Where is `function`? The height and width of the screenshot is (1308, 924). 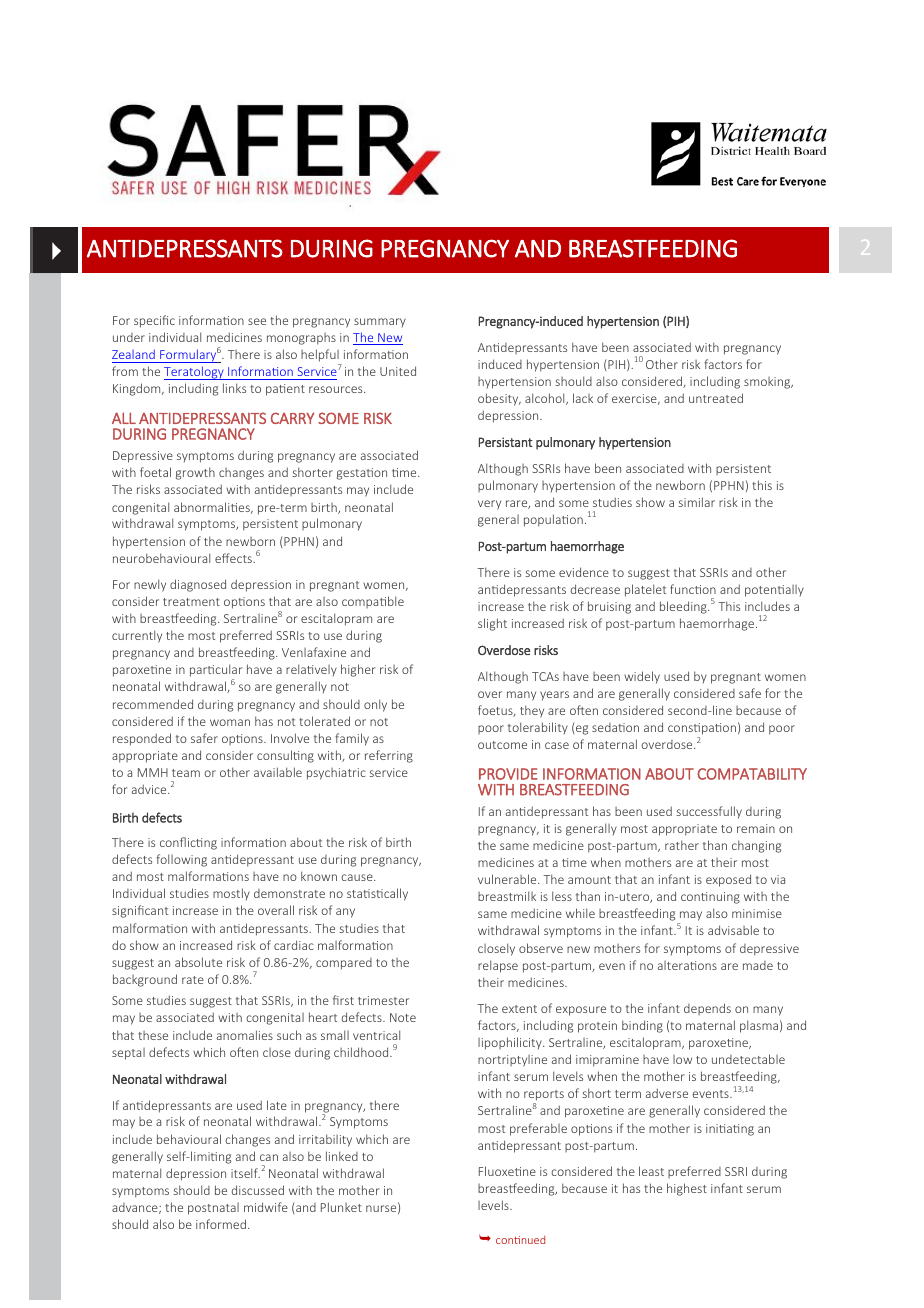 function is located at coordinates (693, 589).
